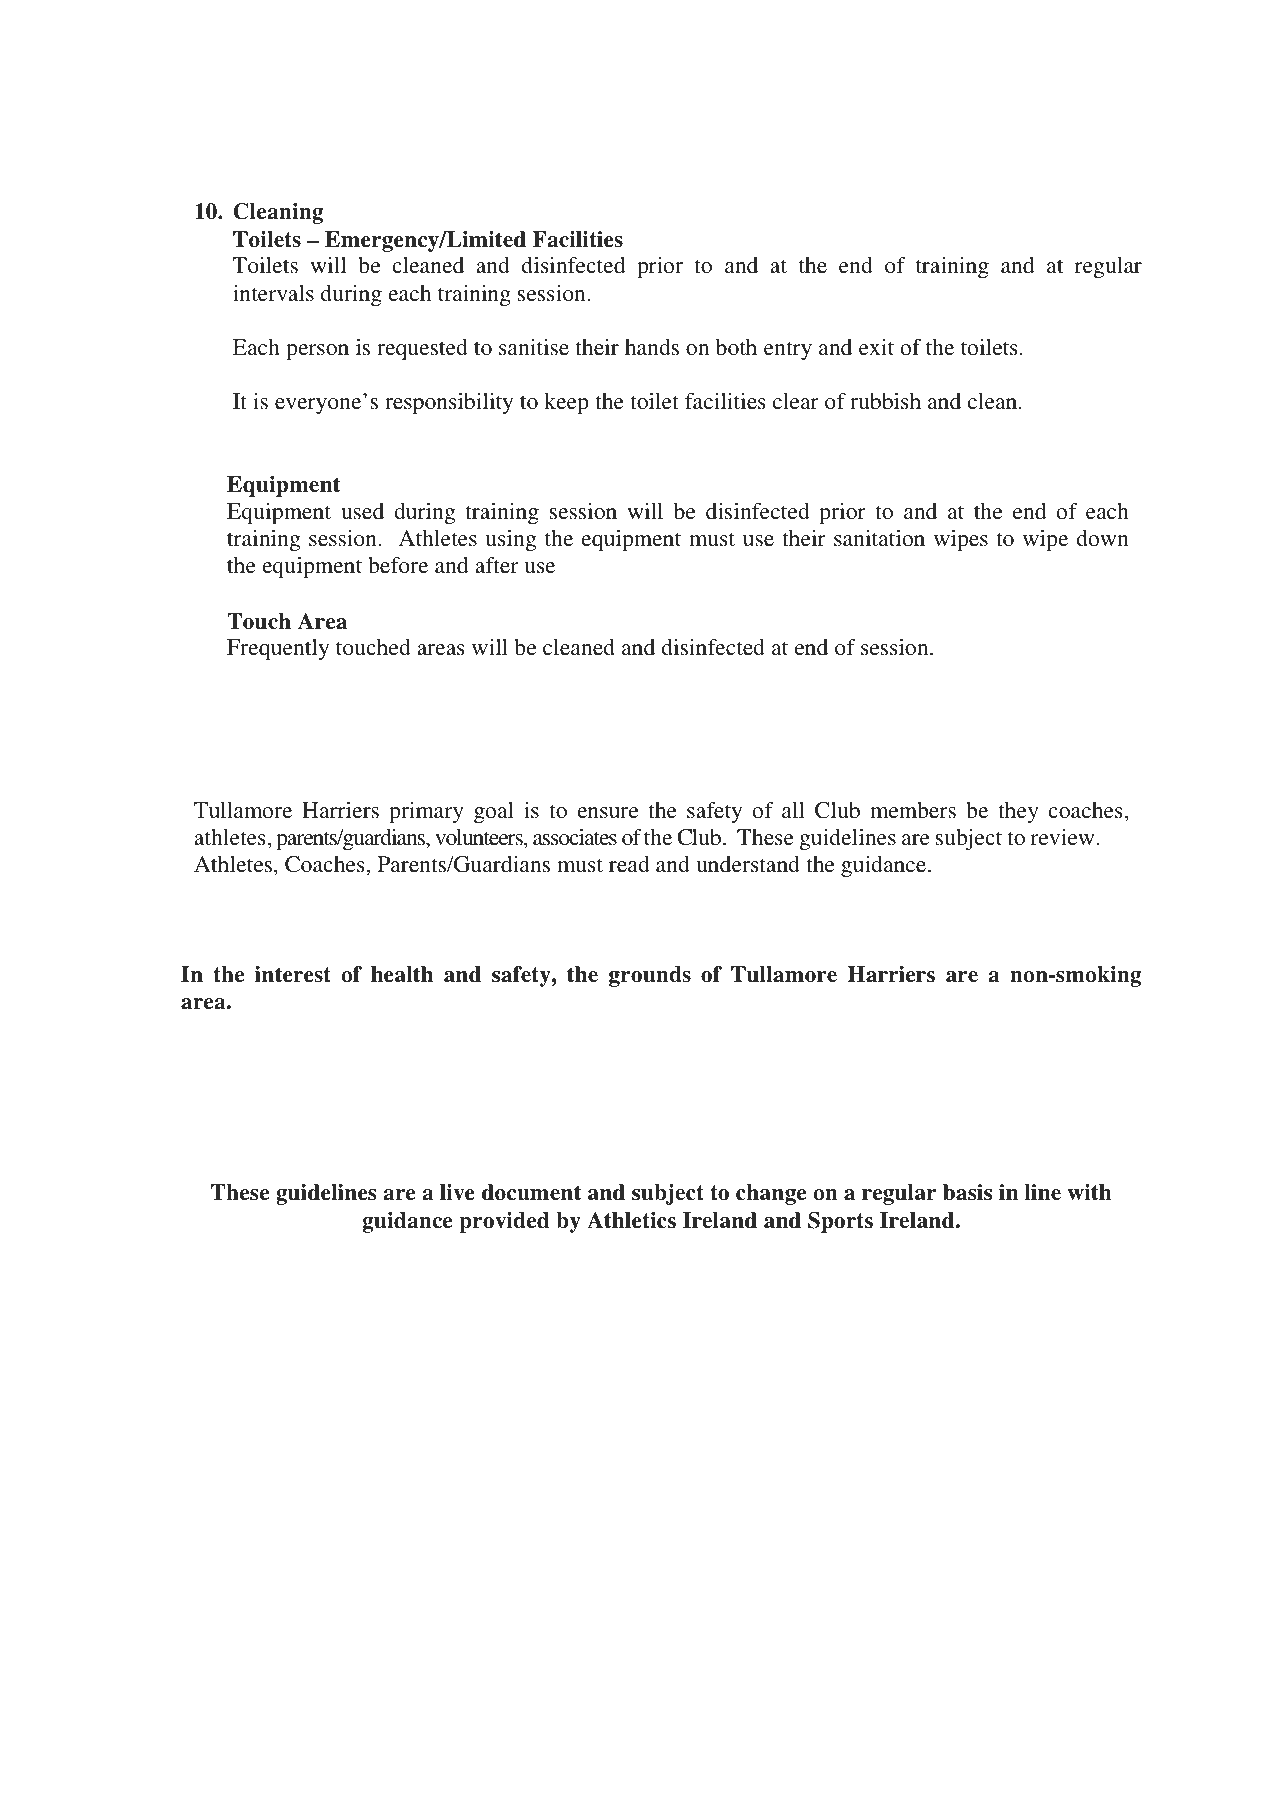 The image size is (1283, 1815). I want to click on ensure, so click(608, 812).
